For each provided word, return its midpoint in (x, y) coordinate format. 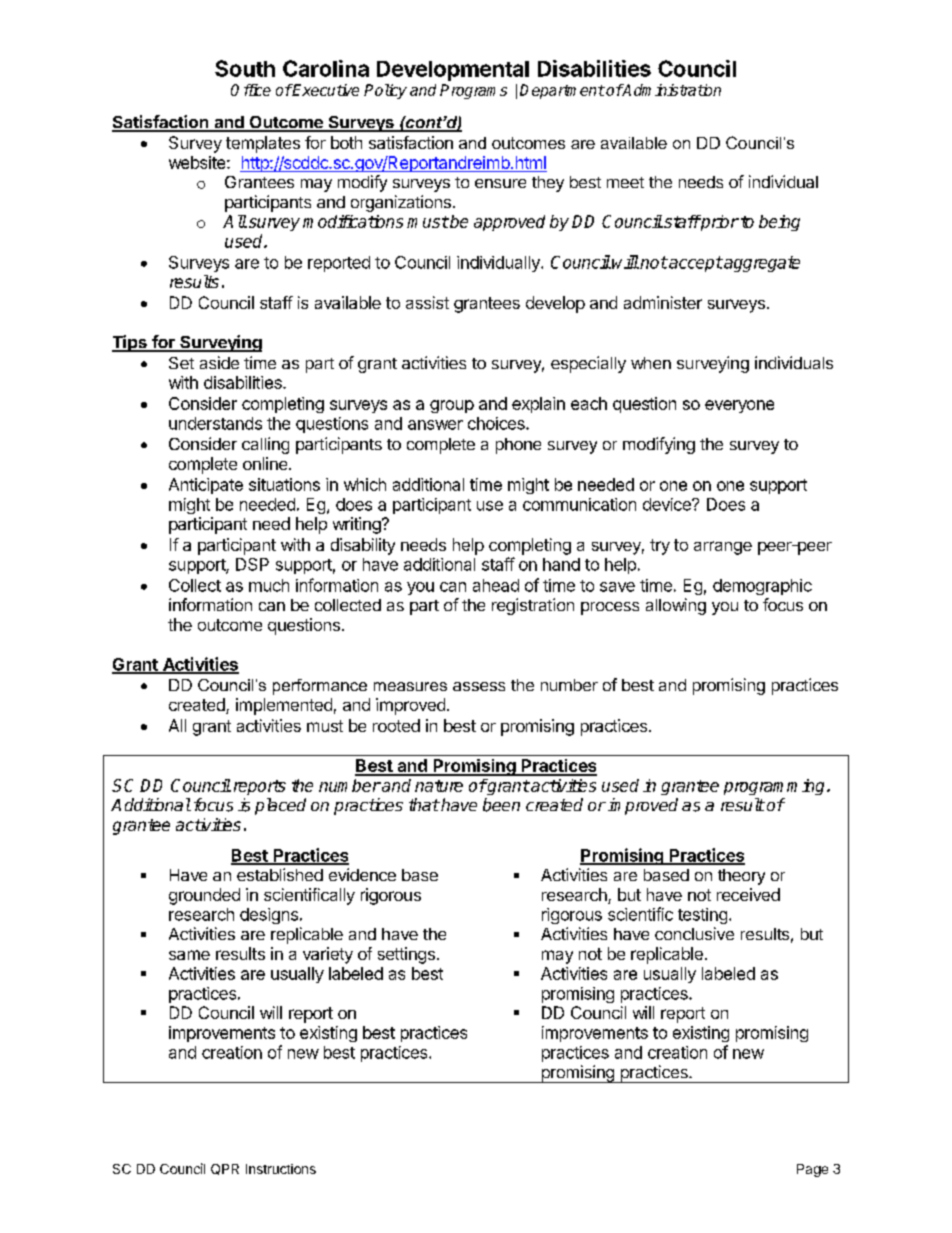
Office (251, 90)
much (269, 585)
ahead (496, 585)
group (452, 406)
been (501, 805)
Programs (473, 91)
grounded (204, 896)
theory (741, 877)
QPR (225, 1169)
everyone (739, 406)
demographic (762, 587)
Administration (671, 90)
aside (219, 362)
